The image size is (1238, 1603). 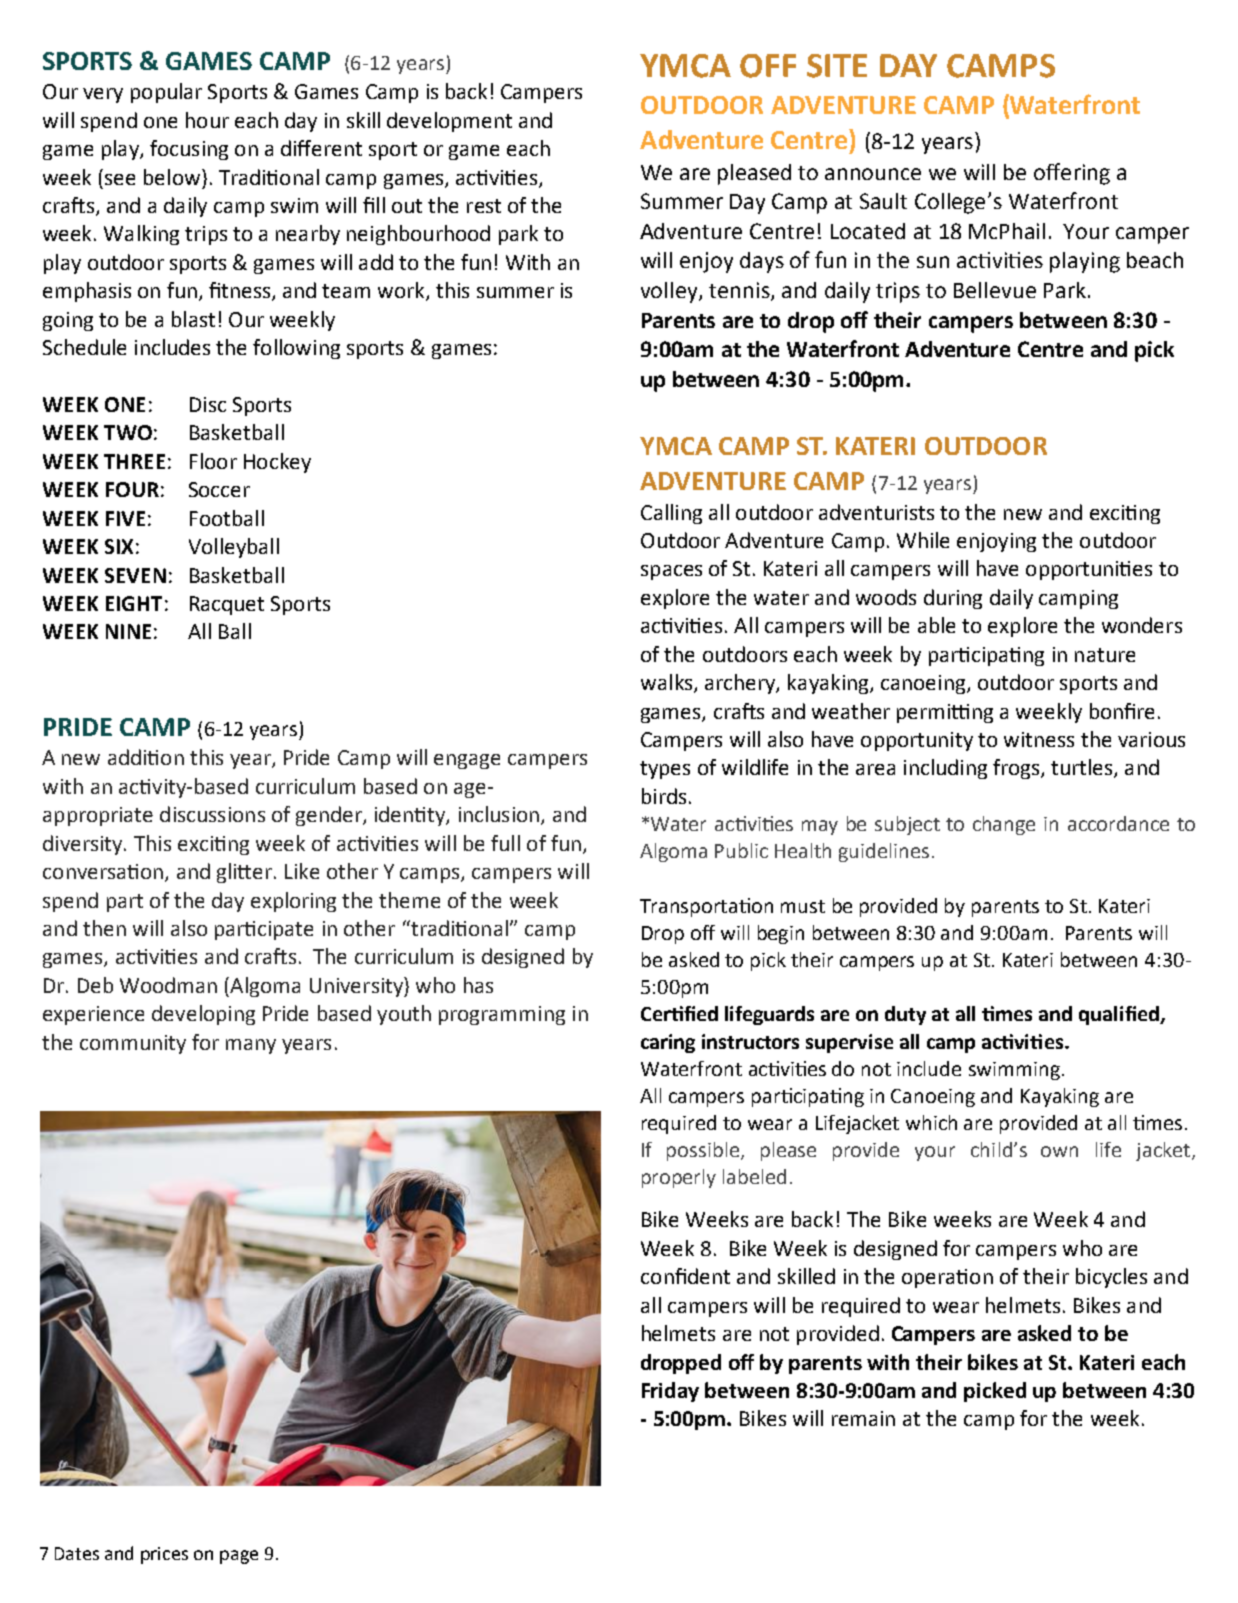 What do you see at coordinates (1059, 1151) in the screenshot?
I see `own` at bounding box center [1059, 1151].
